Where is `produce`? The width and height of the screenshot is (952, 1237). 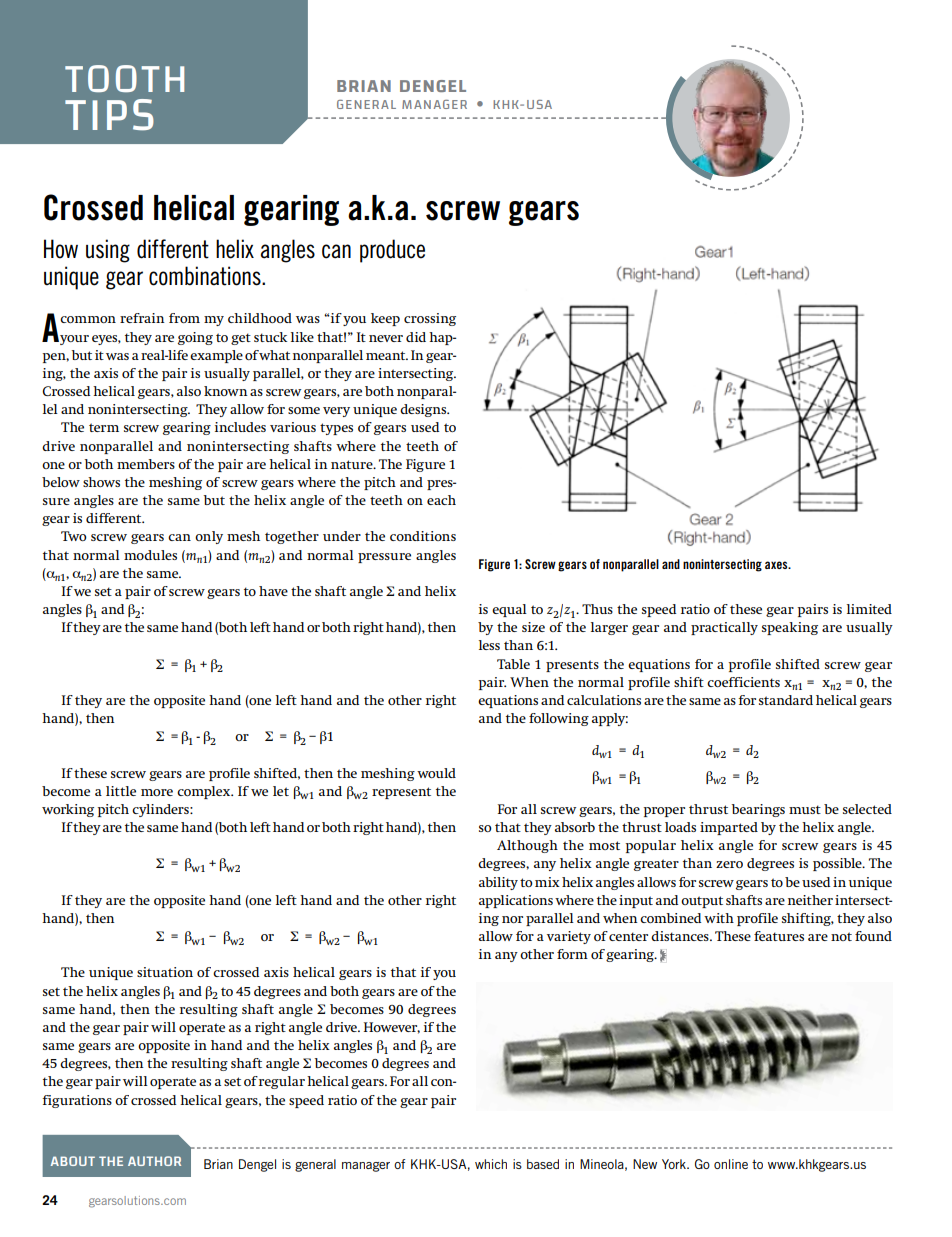 produce is located at coordinates (392, 251).
